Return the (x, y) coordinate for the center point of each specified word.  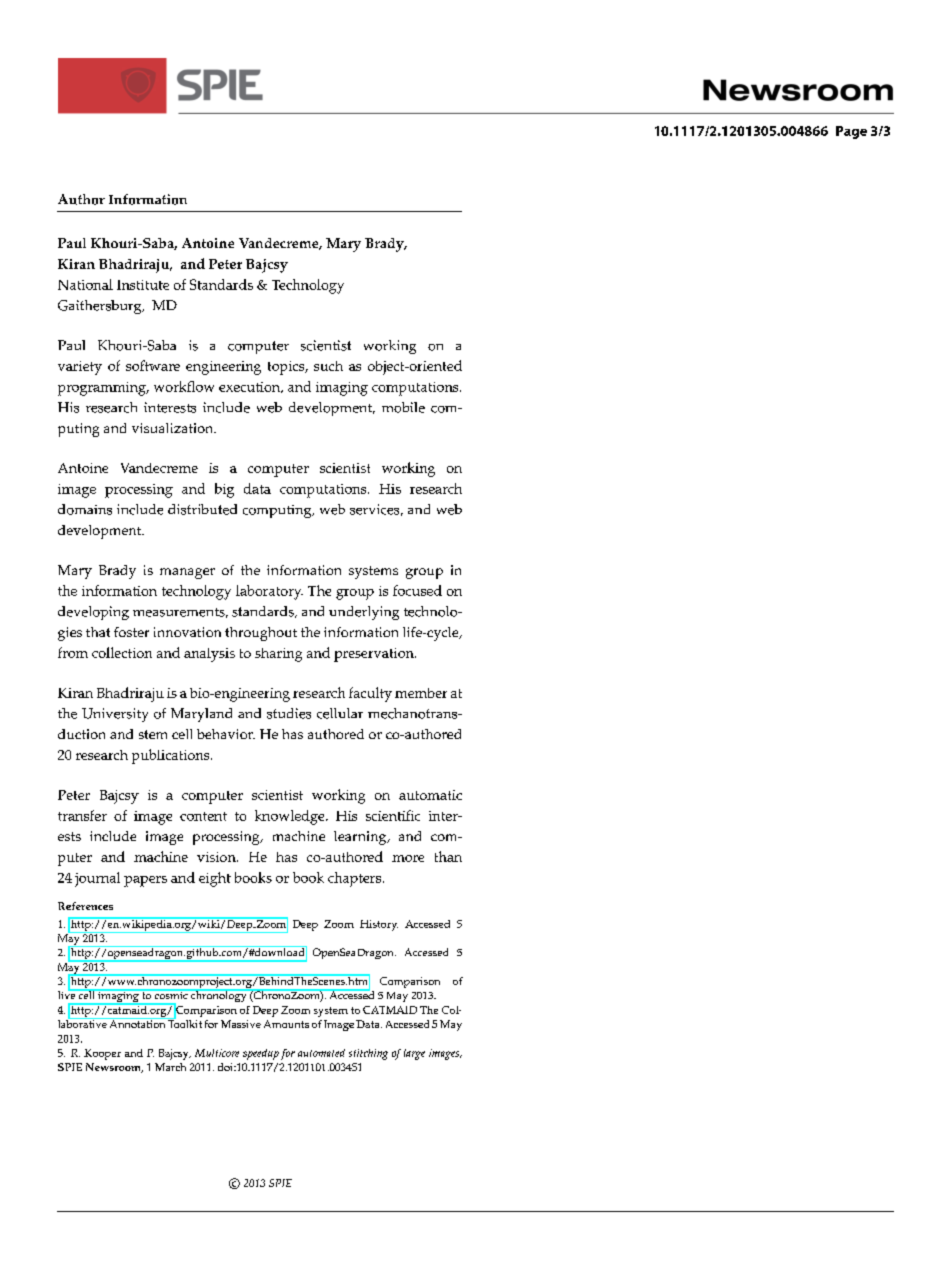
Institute (143, 285)
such (328, 366)
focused (417, 590)
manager (187, 573)
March (170, 1067)
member (421, 693)
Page (851, 132)
